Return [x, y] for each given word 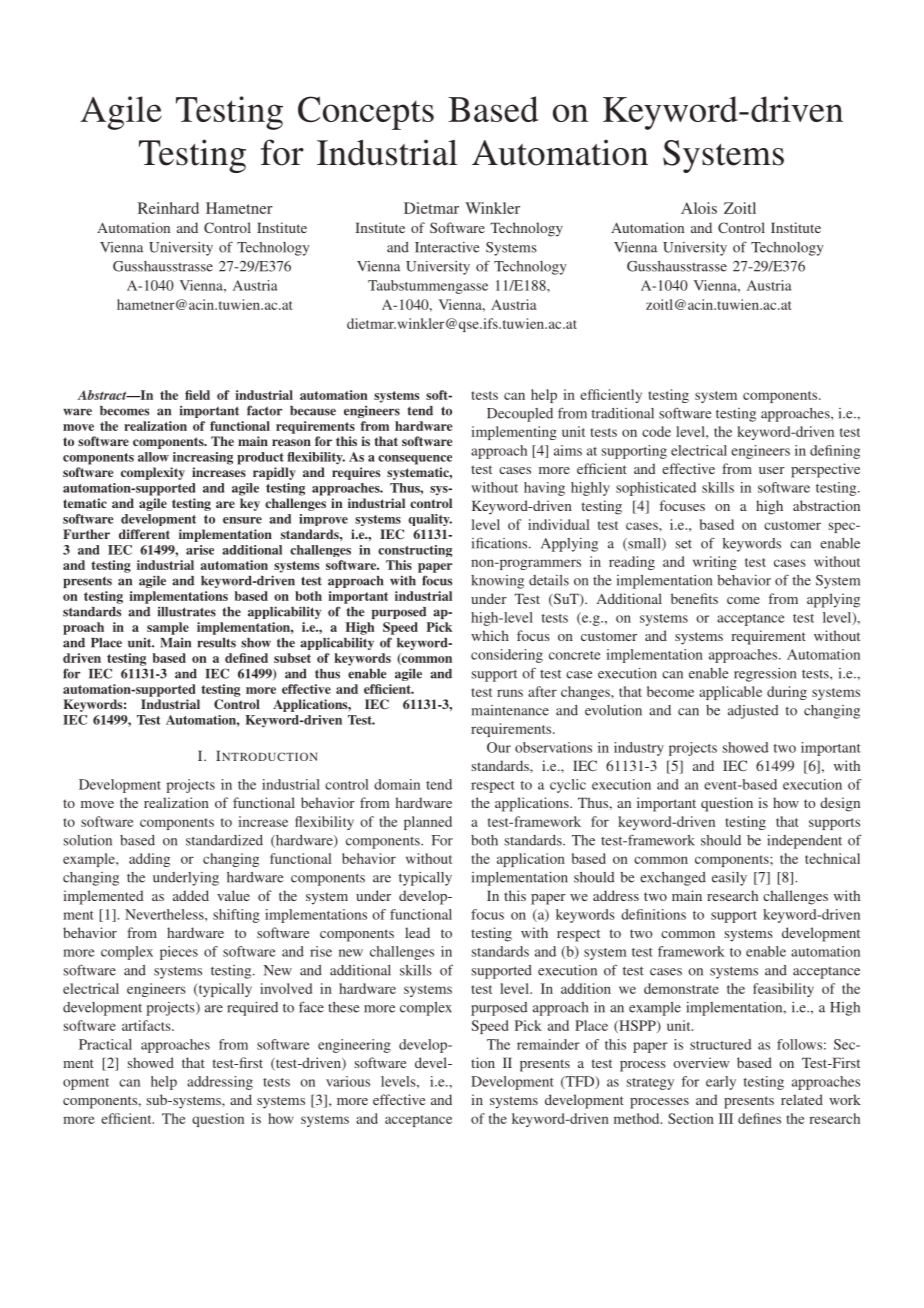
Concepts [366, 113]
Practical [105, 1044]
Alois [699, 208]
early [721, 1083]
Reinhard [168, 208]
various [348, 1081]
